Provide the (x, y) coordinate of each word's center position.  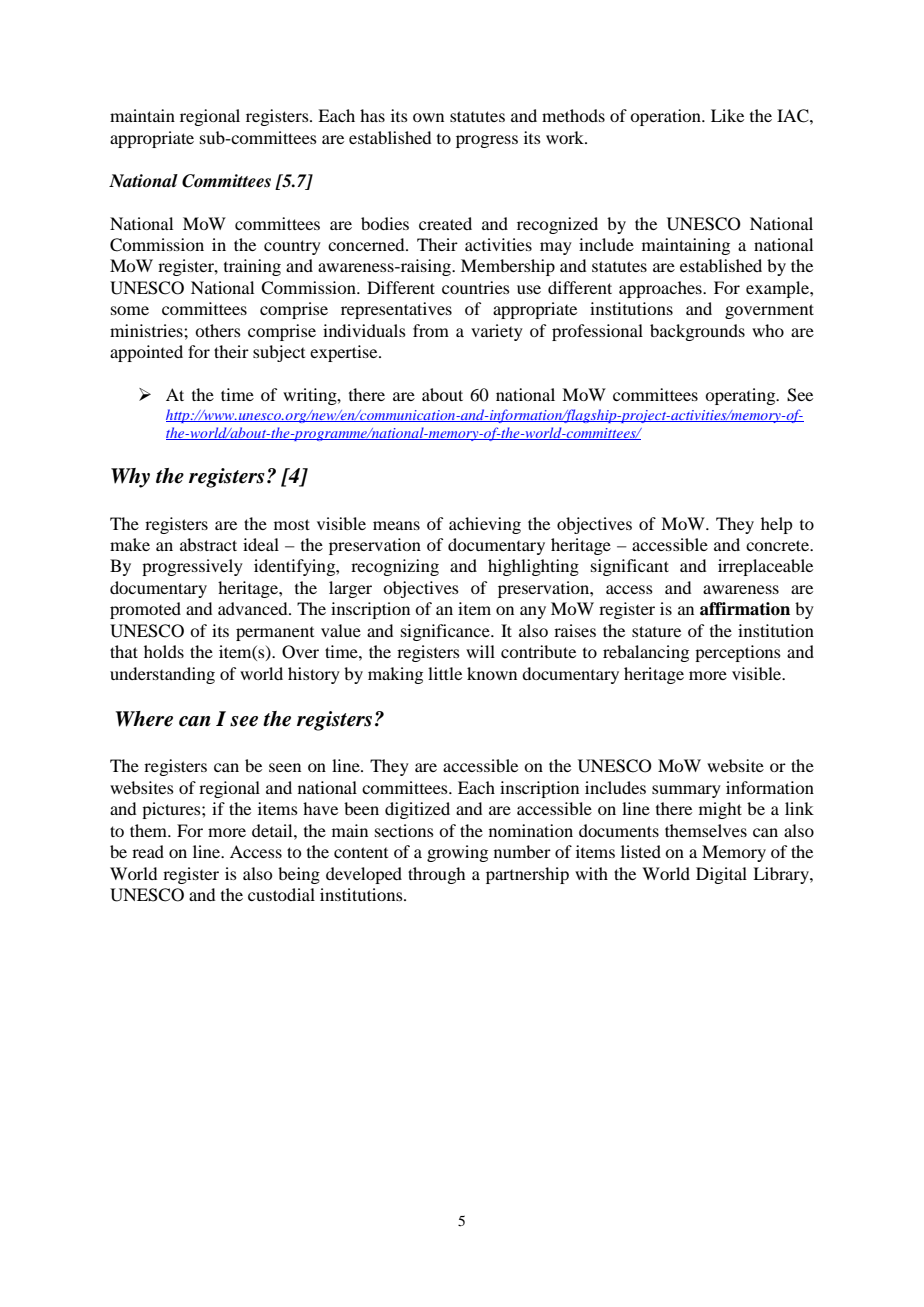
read (148, 851)
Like (727, 115)
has (372, 115)
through (436, 875)
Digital (721, 875)
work (566, 137)
